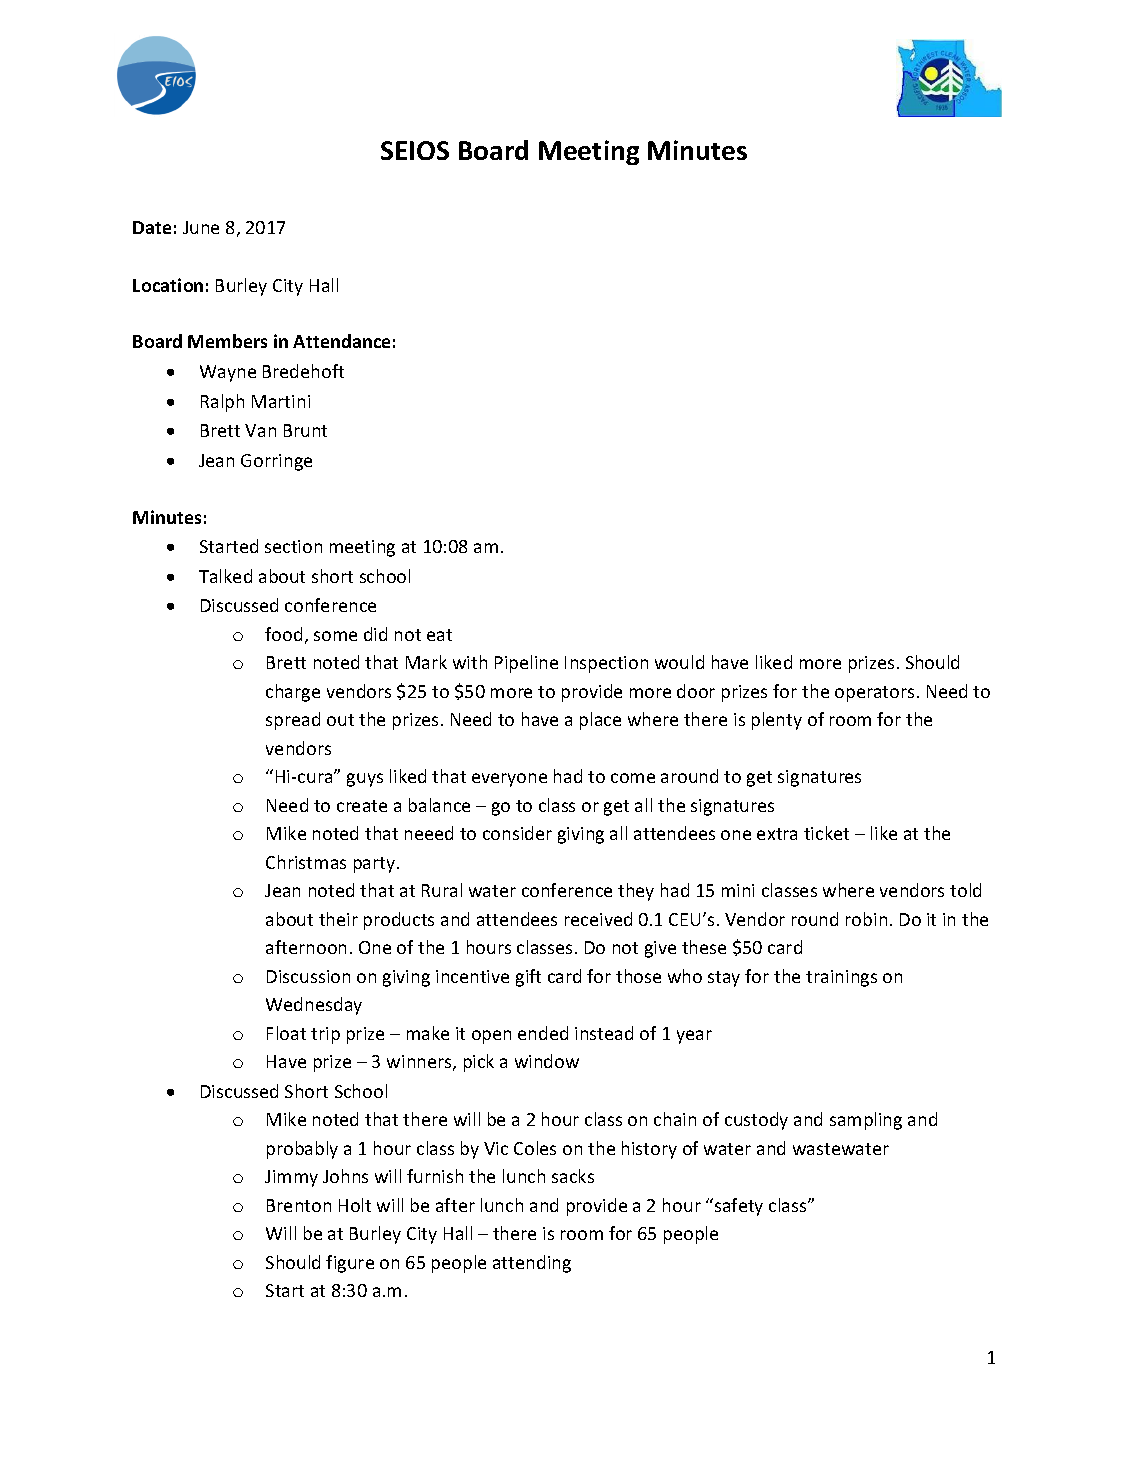  What do you see at coordinates (532, 1264) in the screenshot?
I see `attending` at bounding box center [532, 1264].
